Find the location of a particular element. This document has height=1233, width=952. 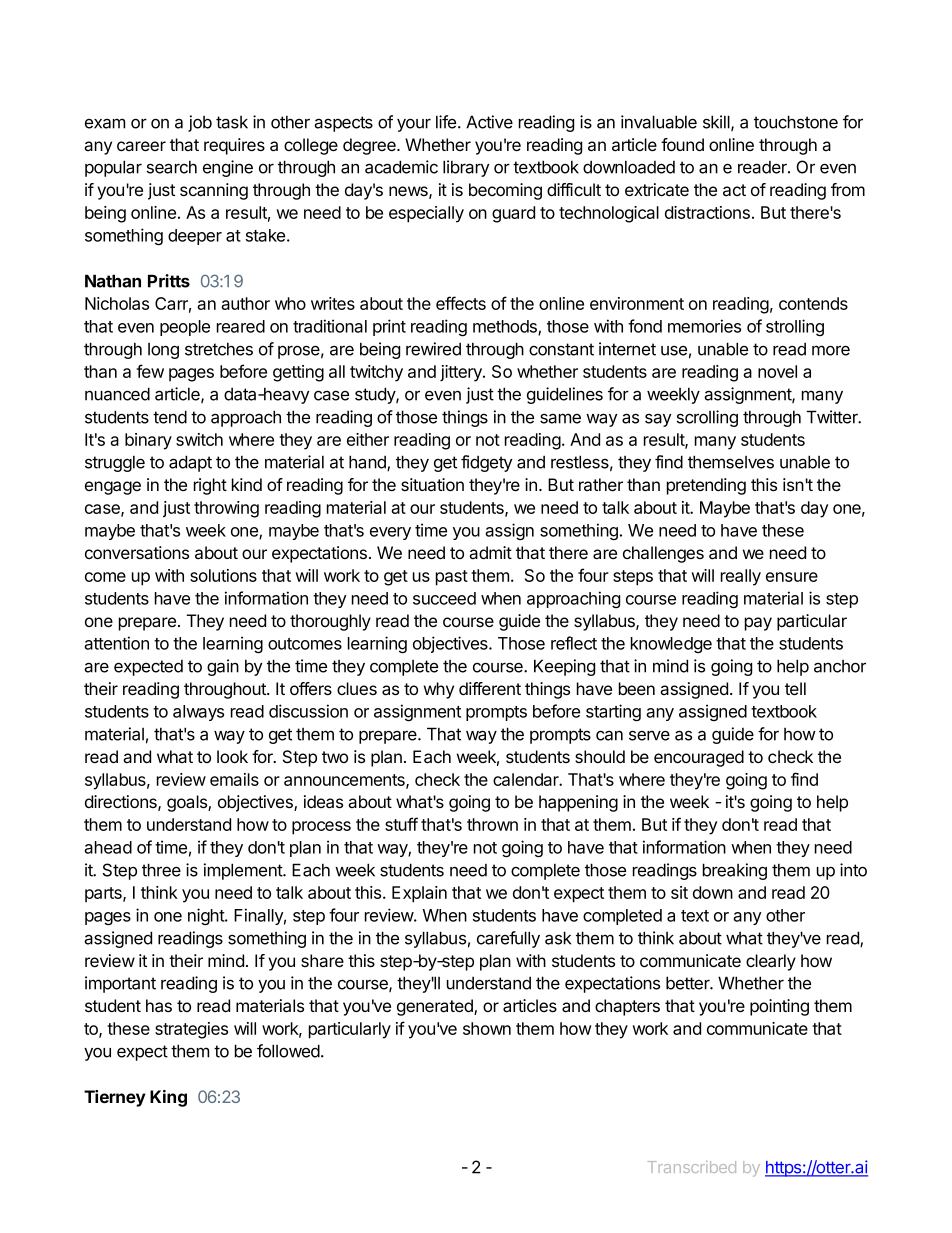

Transcribed is located at coordinates (692, 1167).
